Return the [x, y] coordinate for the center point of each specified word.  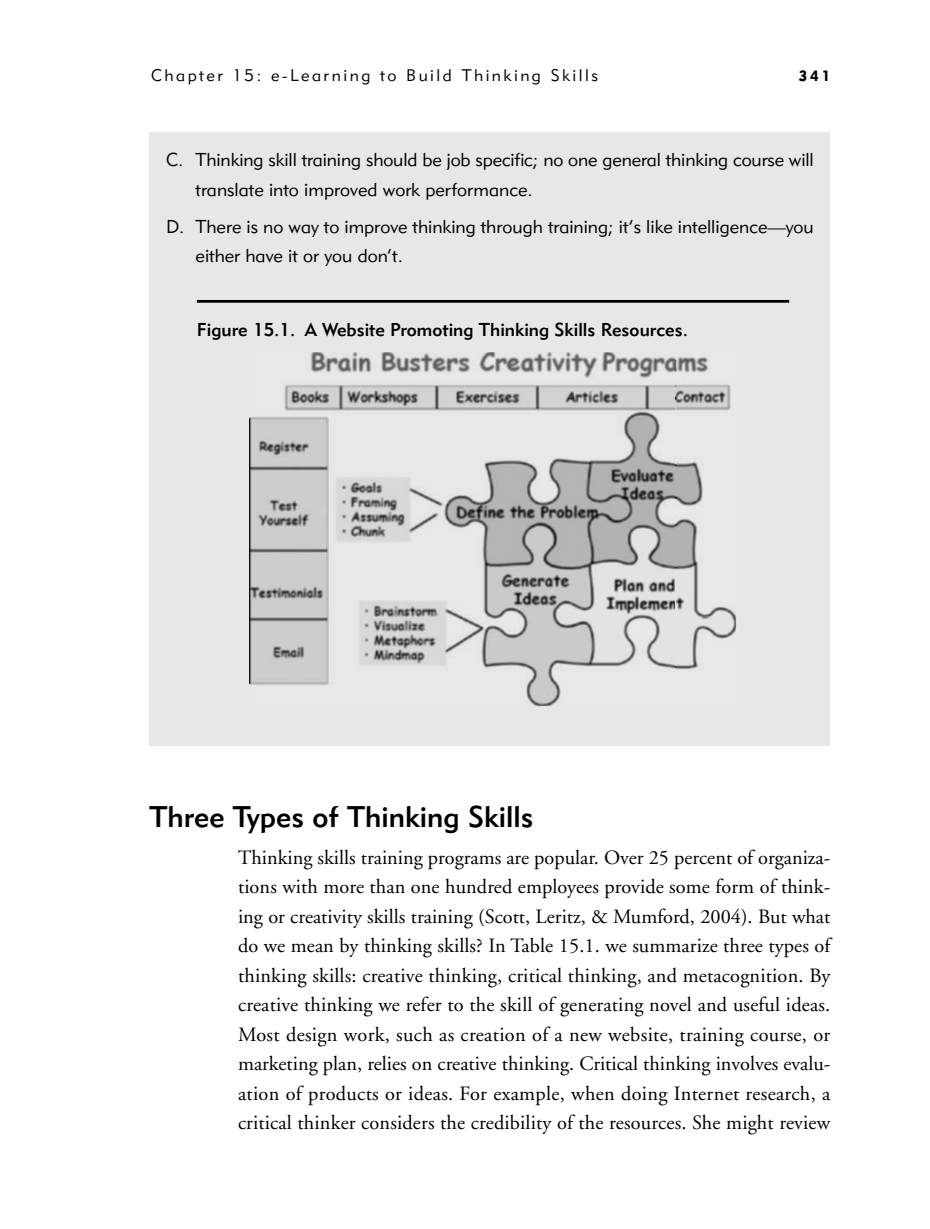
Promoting [432, 331]
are [518, 860]
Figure [222, 331]
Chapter [187, 77]
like [660, 227]
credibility [511, 1124]
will [801, 159]
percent [703, 862]
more [344, 889]
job [458, 161]
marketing [278, 1065]
